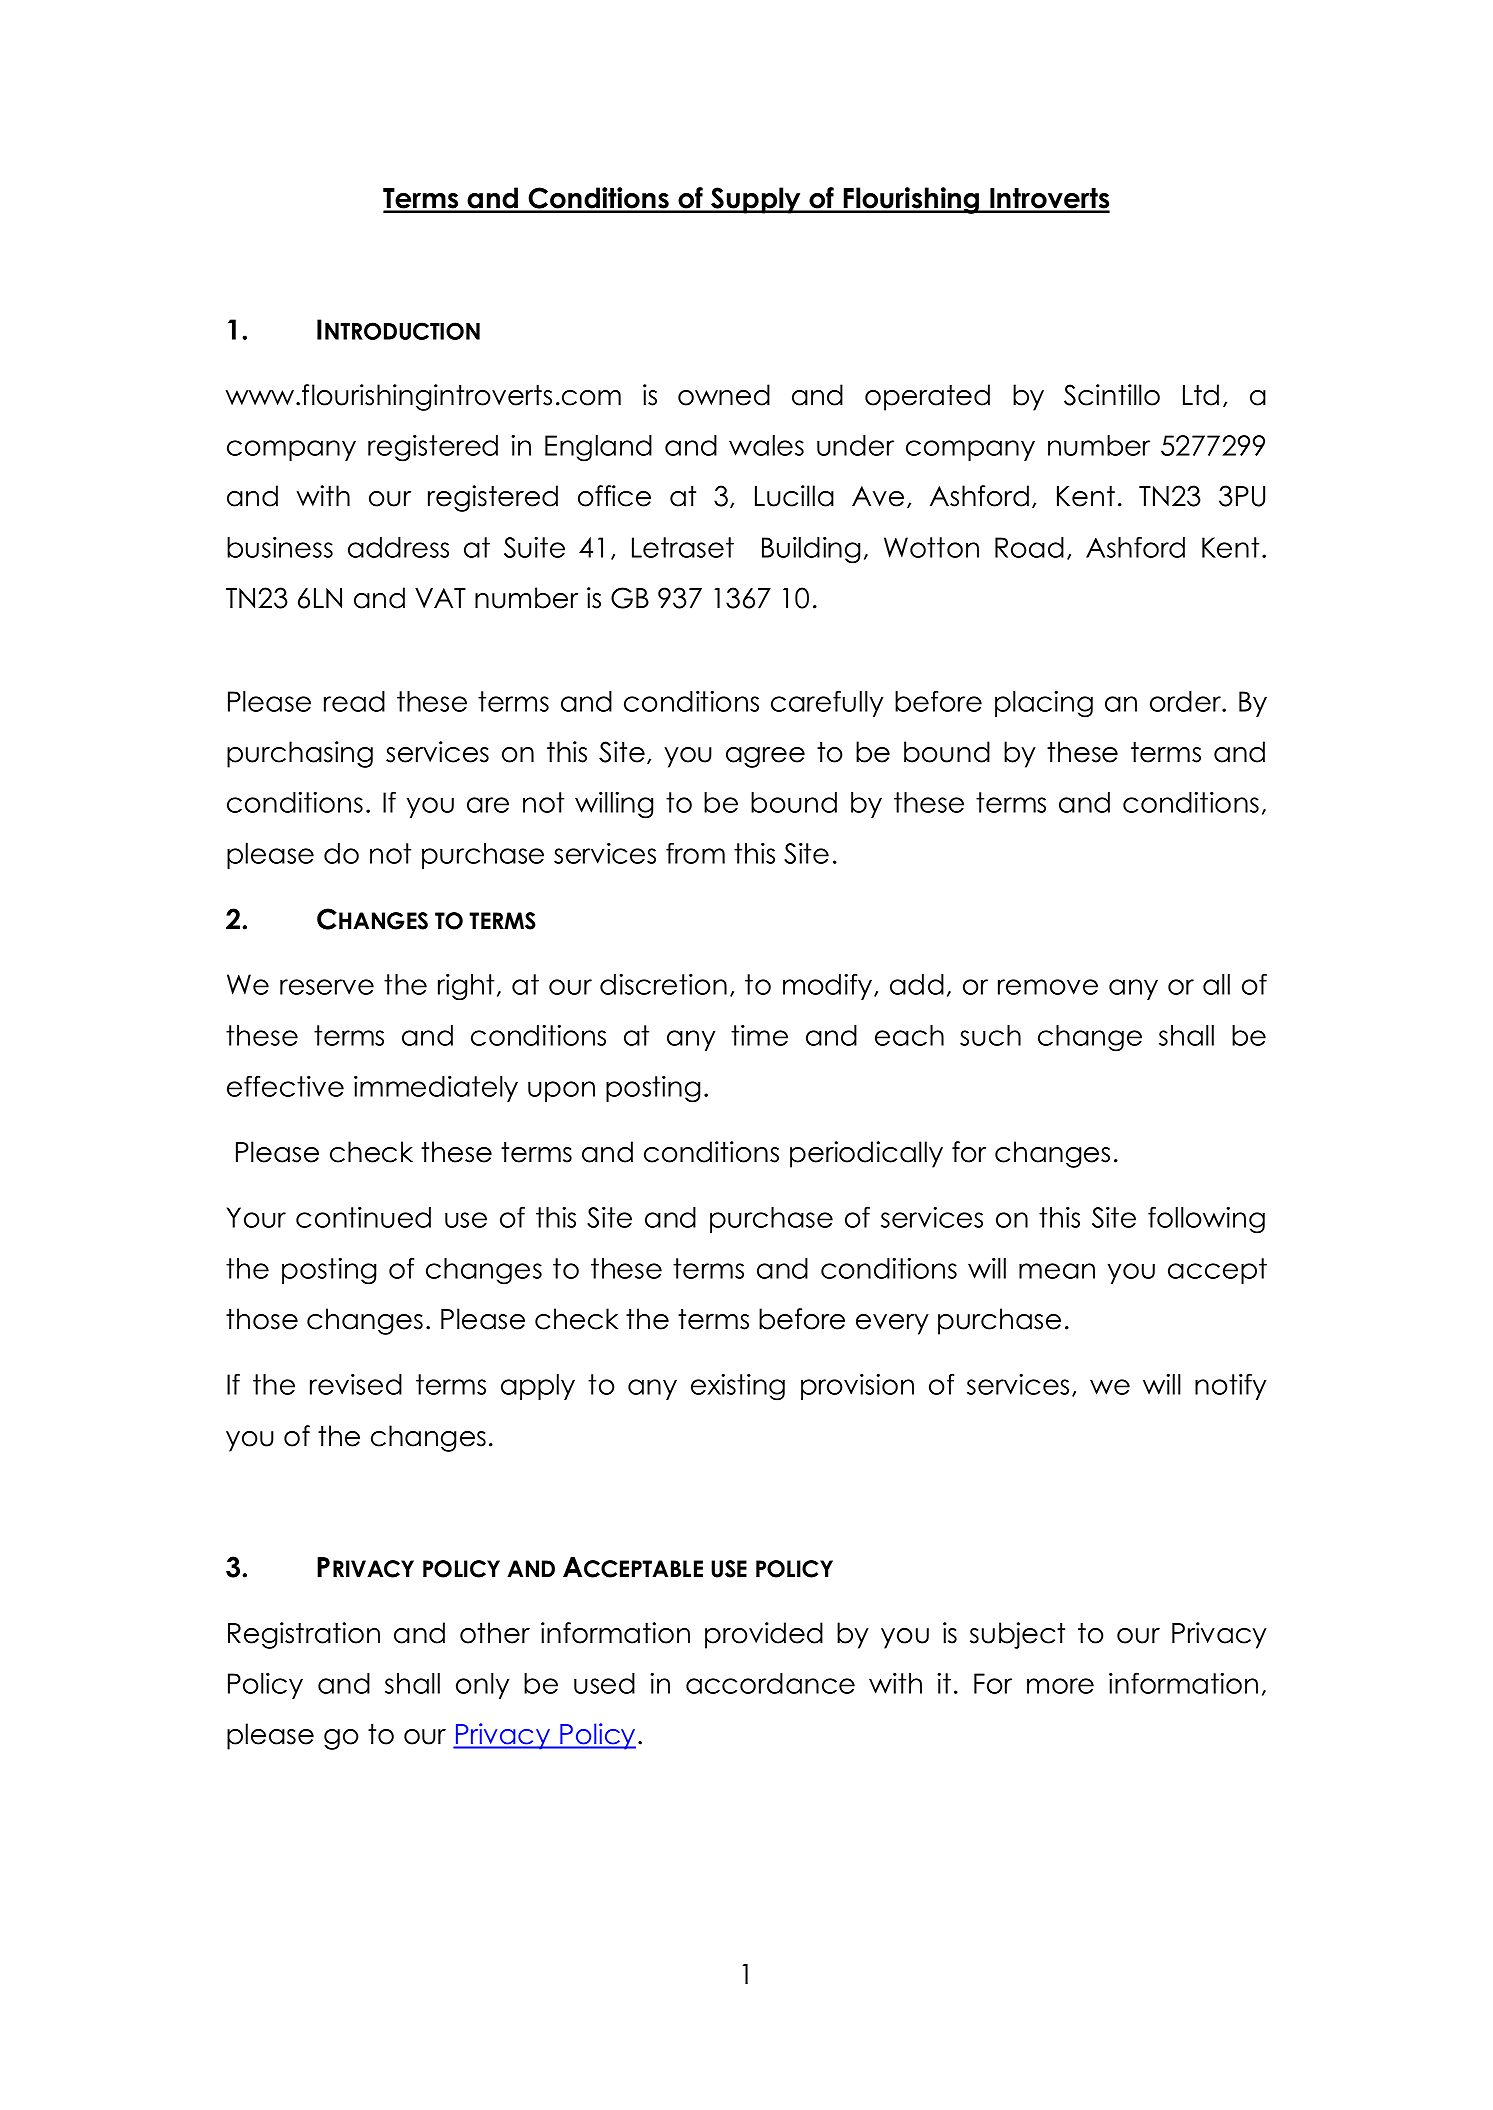 Image resolution: width=1493 pixels, height=2110 pixels. What do you see at coordinates (1048, 987) in the image?
I see `remove` at bounding box center [1048, 987].
